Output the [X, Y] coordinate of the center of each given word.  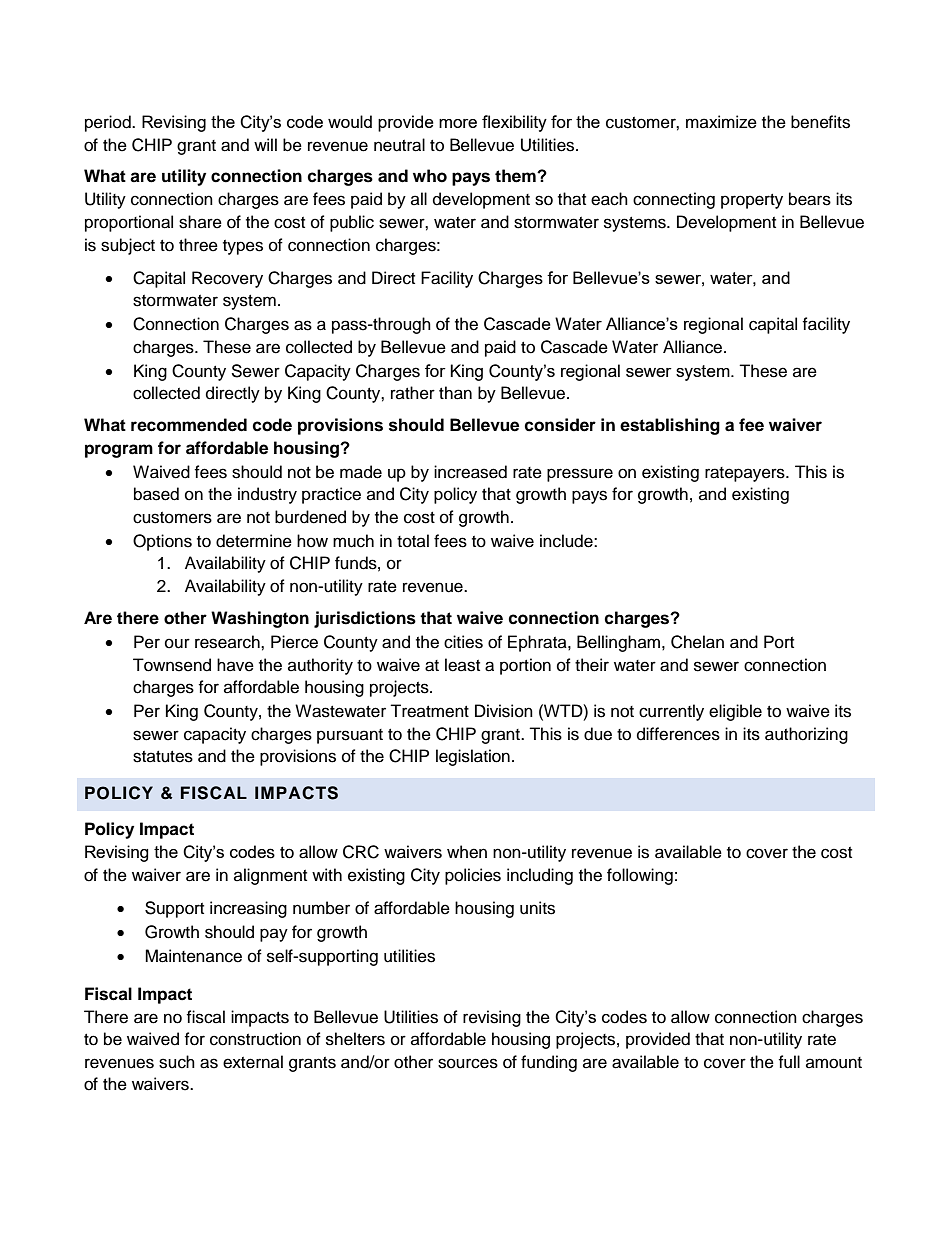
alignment [270, 876]
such [177, 1062]
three [198, 245]
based [156, 494]
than [455, 393]
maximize [721, 122]
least [462, 665]
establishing [670, 426]
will [265, 144]
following [640, 876]
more [458, 123]
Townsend [172, 665]
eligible [735, 712]
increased [470, 472]
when [467, 852]
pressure [580, 475]
